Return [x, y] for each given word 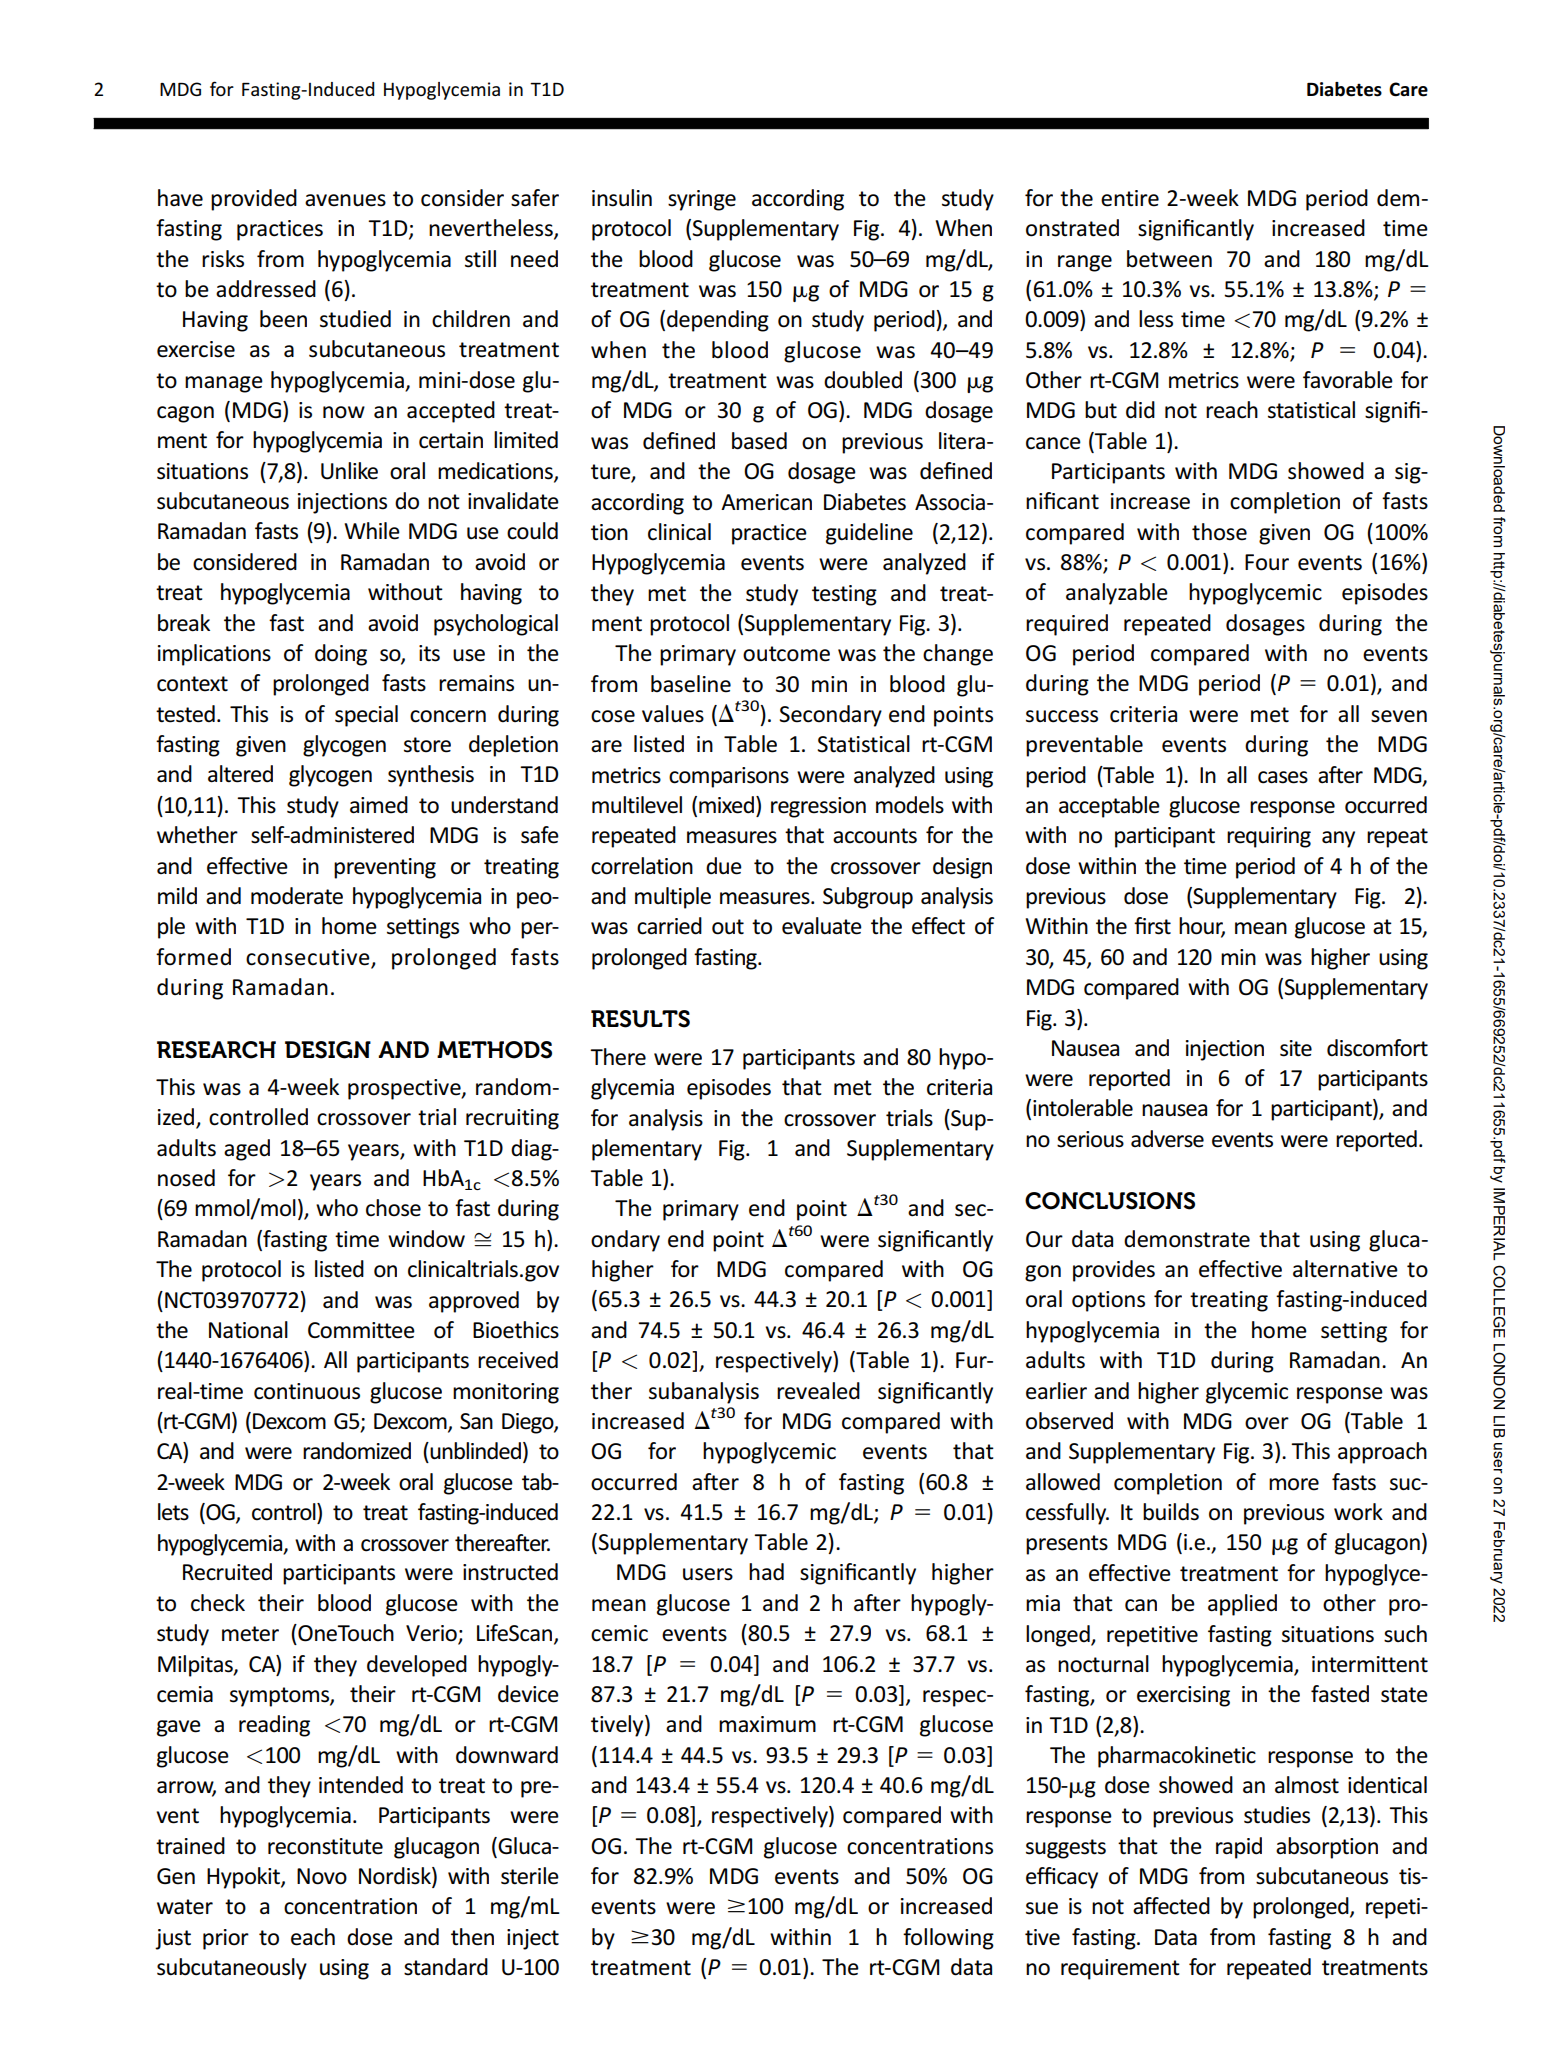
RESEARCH [216, 1050]
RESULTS [640, 1019]
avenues [345, 200]
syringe [702, 200]
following [948, 1939]
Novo [322, 1876]
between [1169, 259]
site [1296, 1048]
